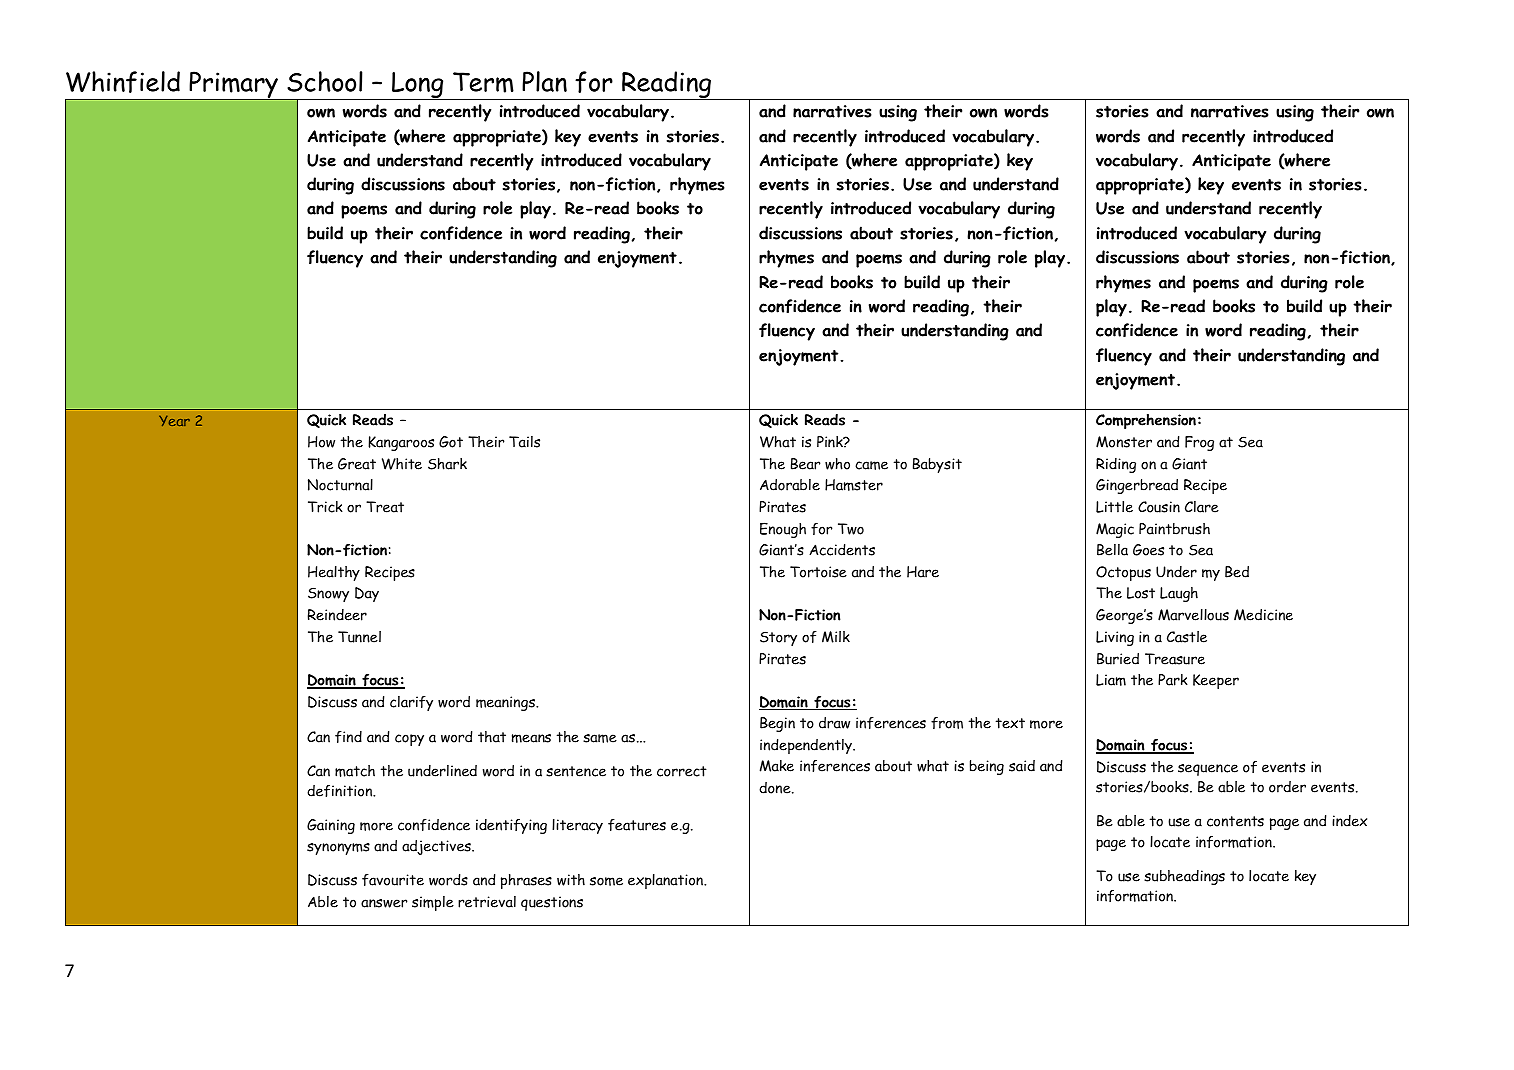 This screenshot has width=1514, height=1070. I want to click on Term, so click(483, 82).
